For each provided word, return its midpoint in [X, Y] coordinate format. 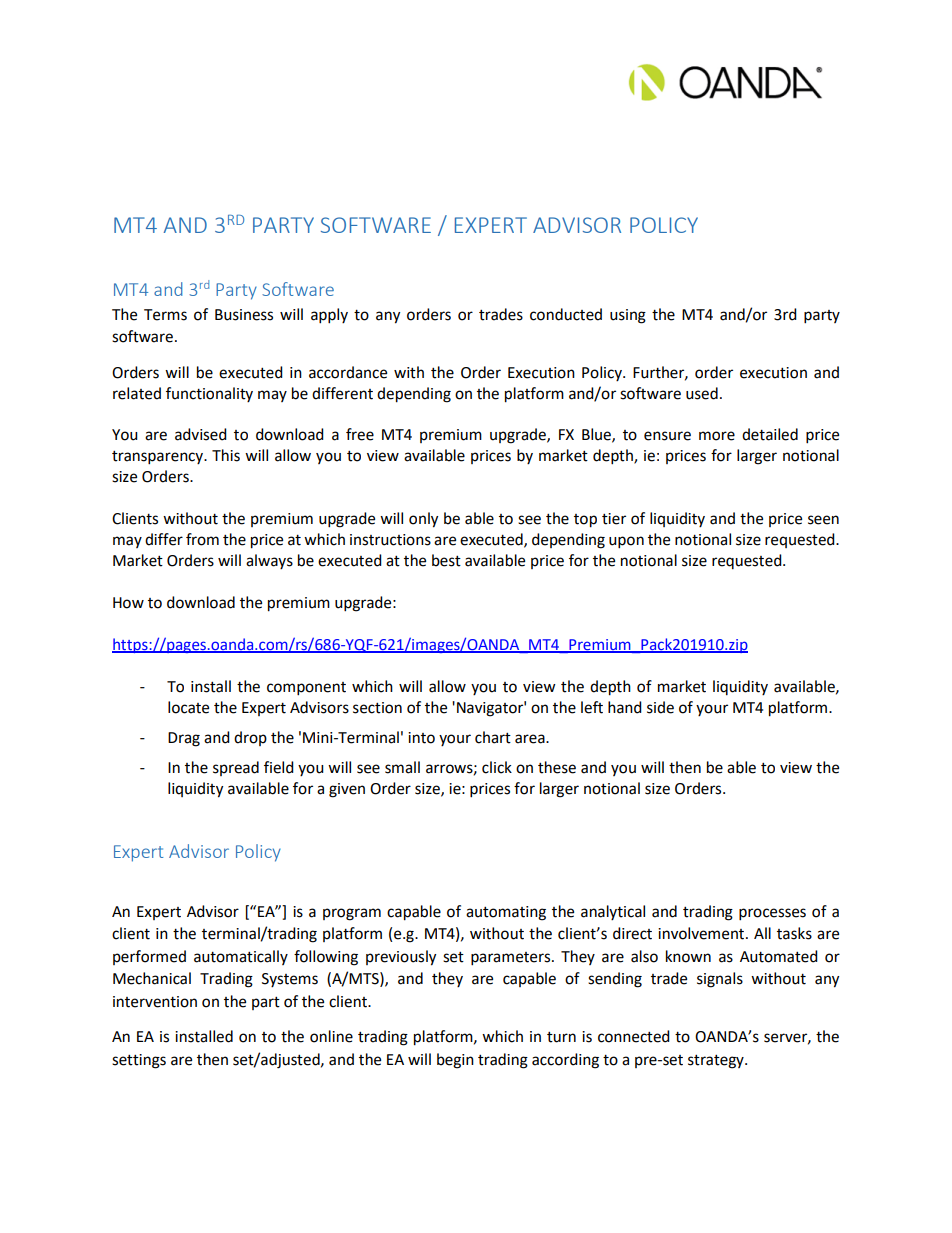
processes [772, 914]
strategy [717, 1062]
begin [455, 1061]
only [423, 520]
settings [139, 1061]
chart [493, 737]
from [202, 539]
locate [188, 707]
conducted [566, 314]
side [660, 707]
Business [244, 315]
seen [823, 520]
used [702, 393]
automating [506, 913]
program [352, 914]
